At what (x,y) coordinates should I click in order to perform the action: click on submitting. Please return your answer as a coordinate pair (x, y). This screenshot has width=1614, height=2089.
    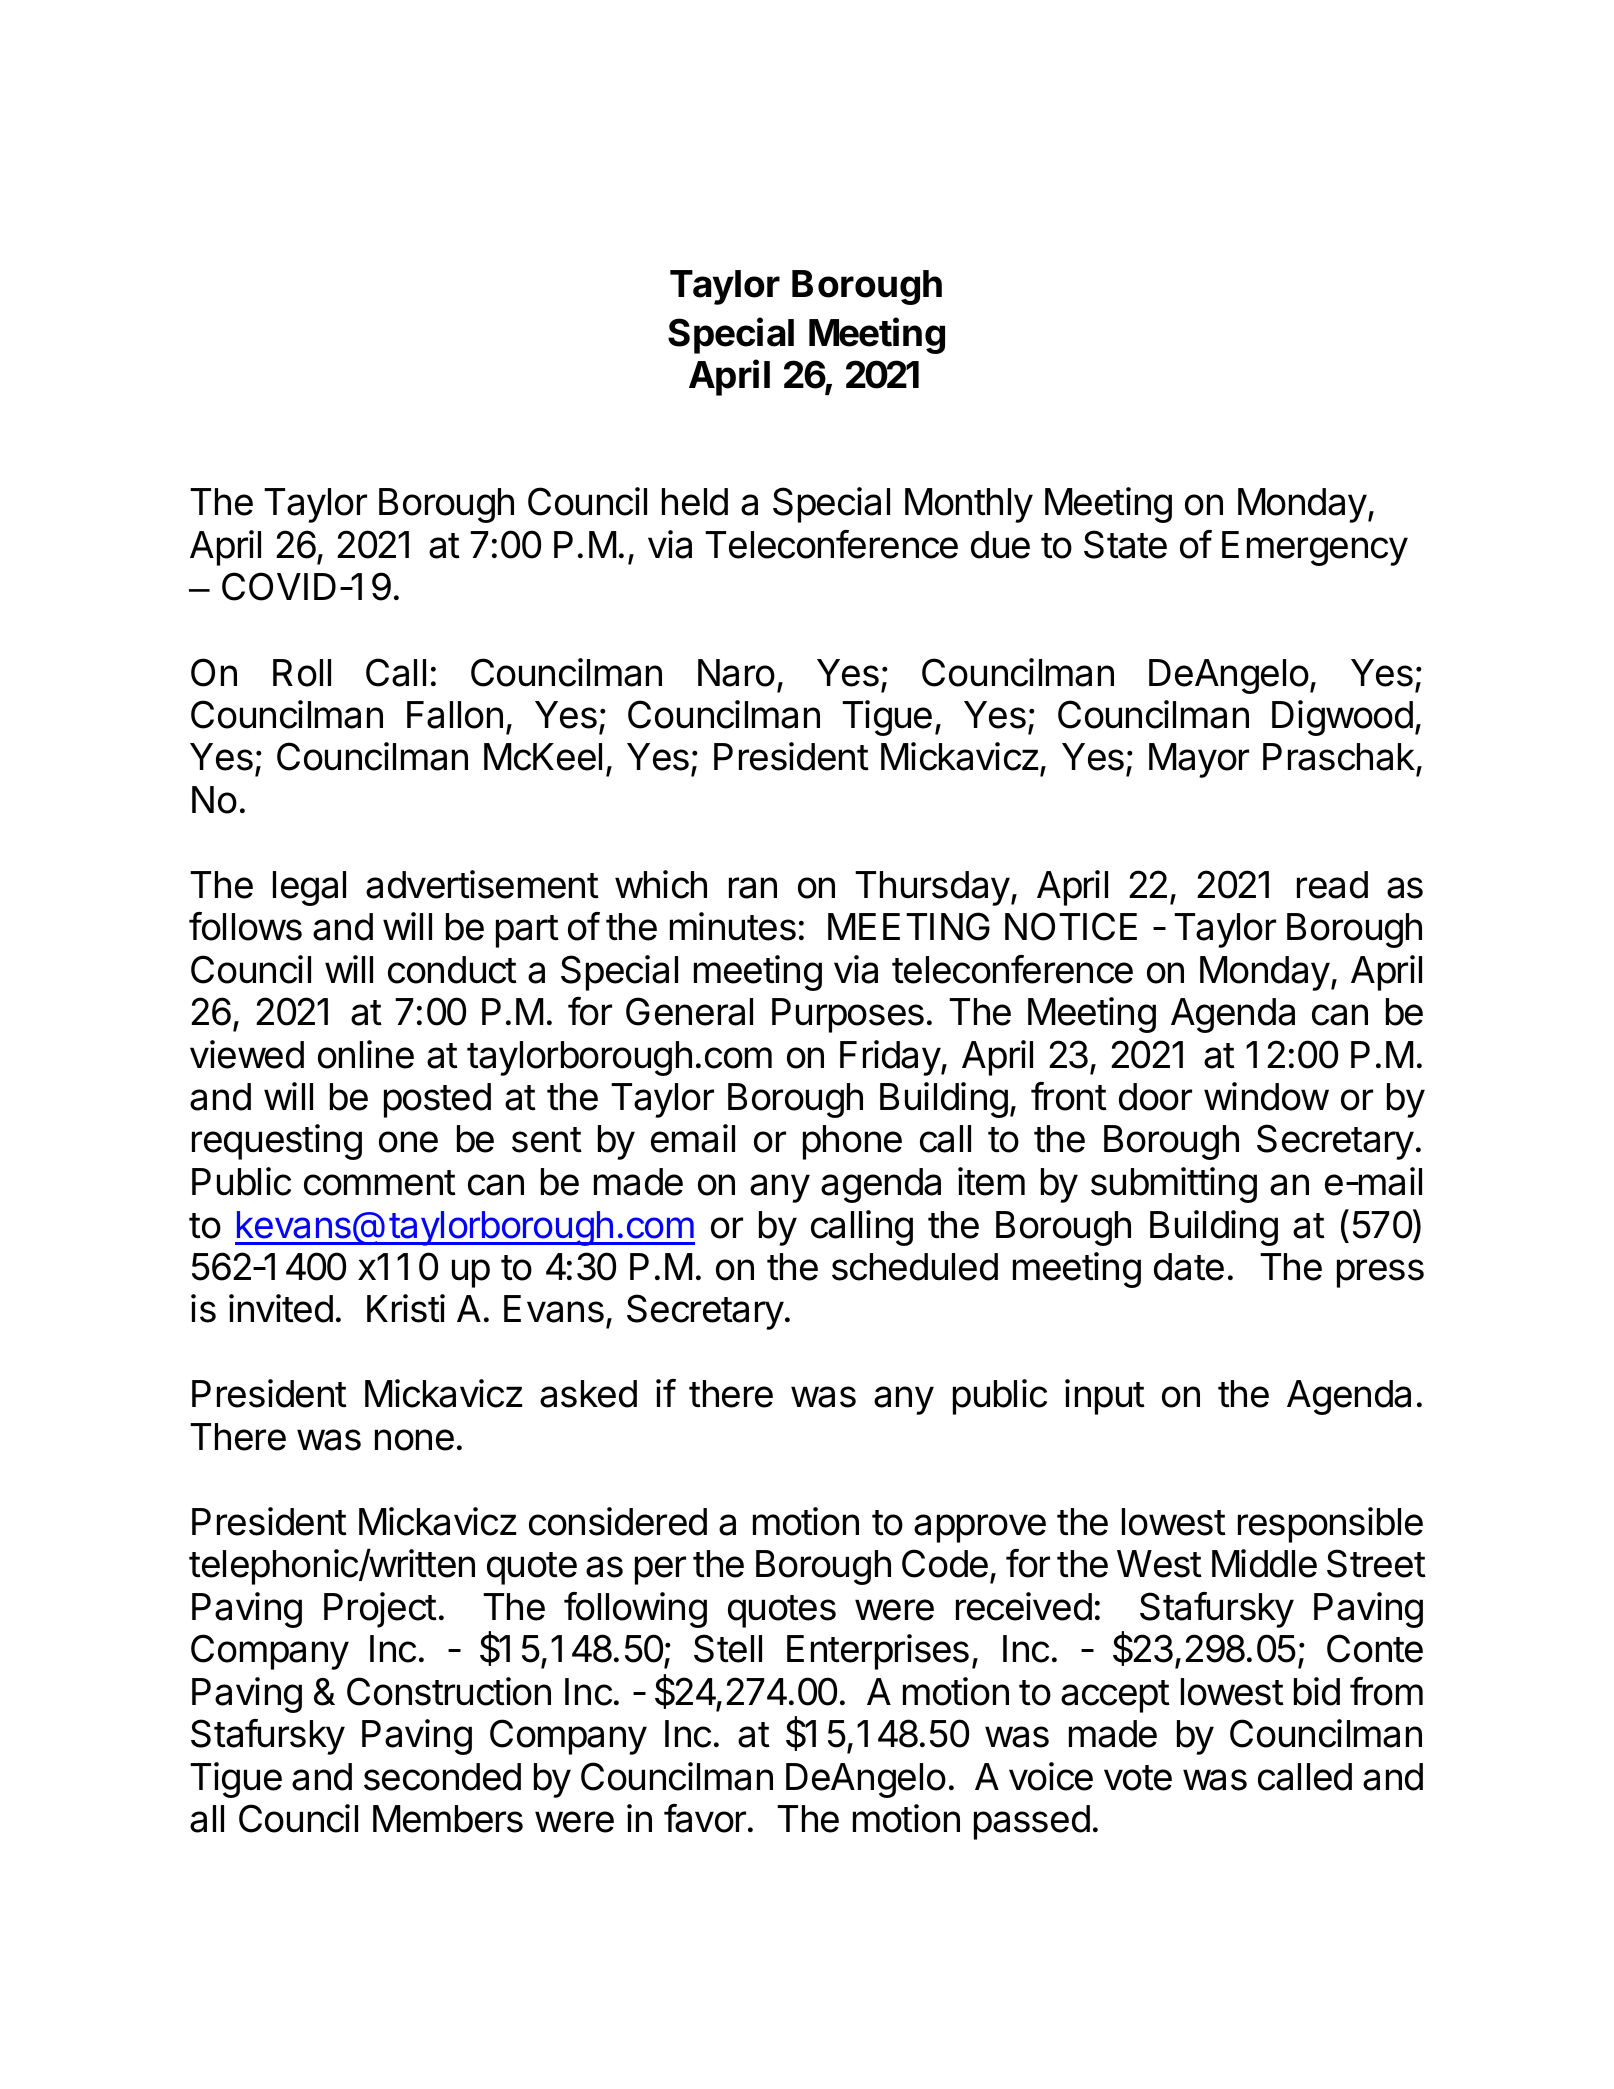
    Looking at the image, I should click on (1174, 1185).
